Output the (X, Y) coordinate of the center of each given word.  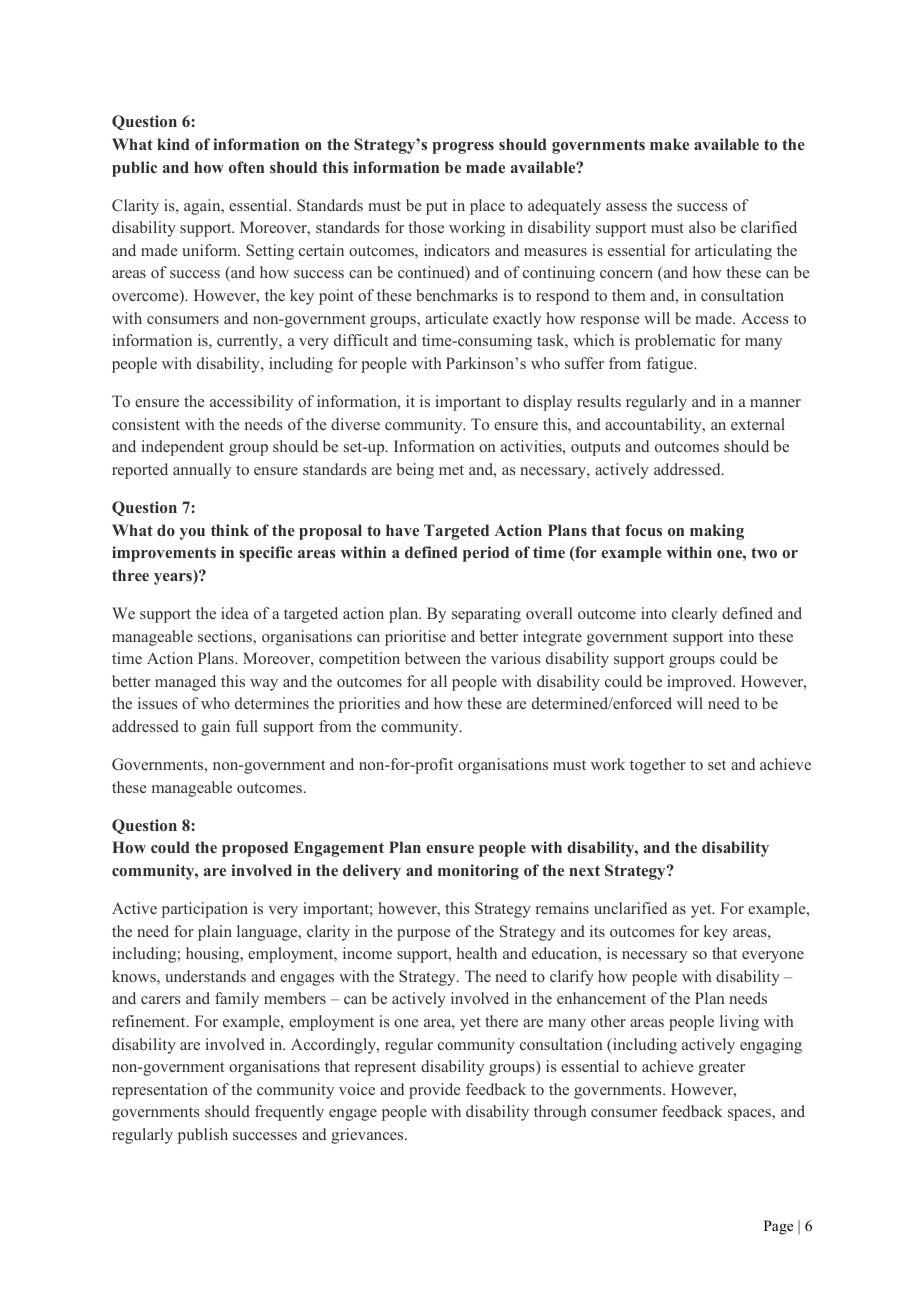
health (477, 953)
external (758, 424)
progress (463, 148)
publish (203, 1136)
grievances (368, 1136)
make (669, 144)
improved (701, 683)
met (451, 470)
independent (183, 448)
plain (215, 933)
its (597, 931)
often (246, 167)
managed (185, 683)
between (433, 658)
